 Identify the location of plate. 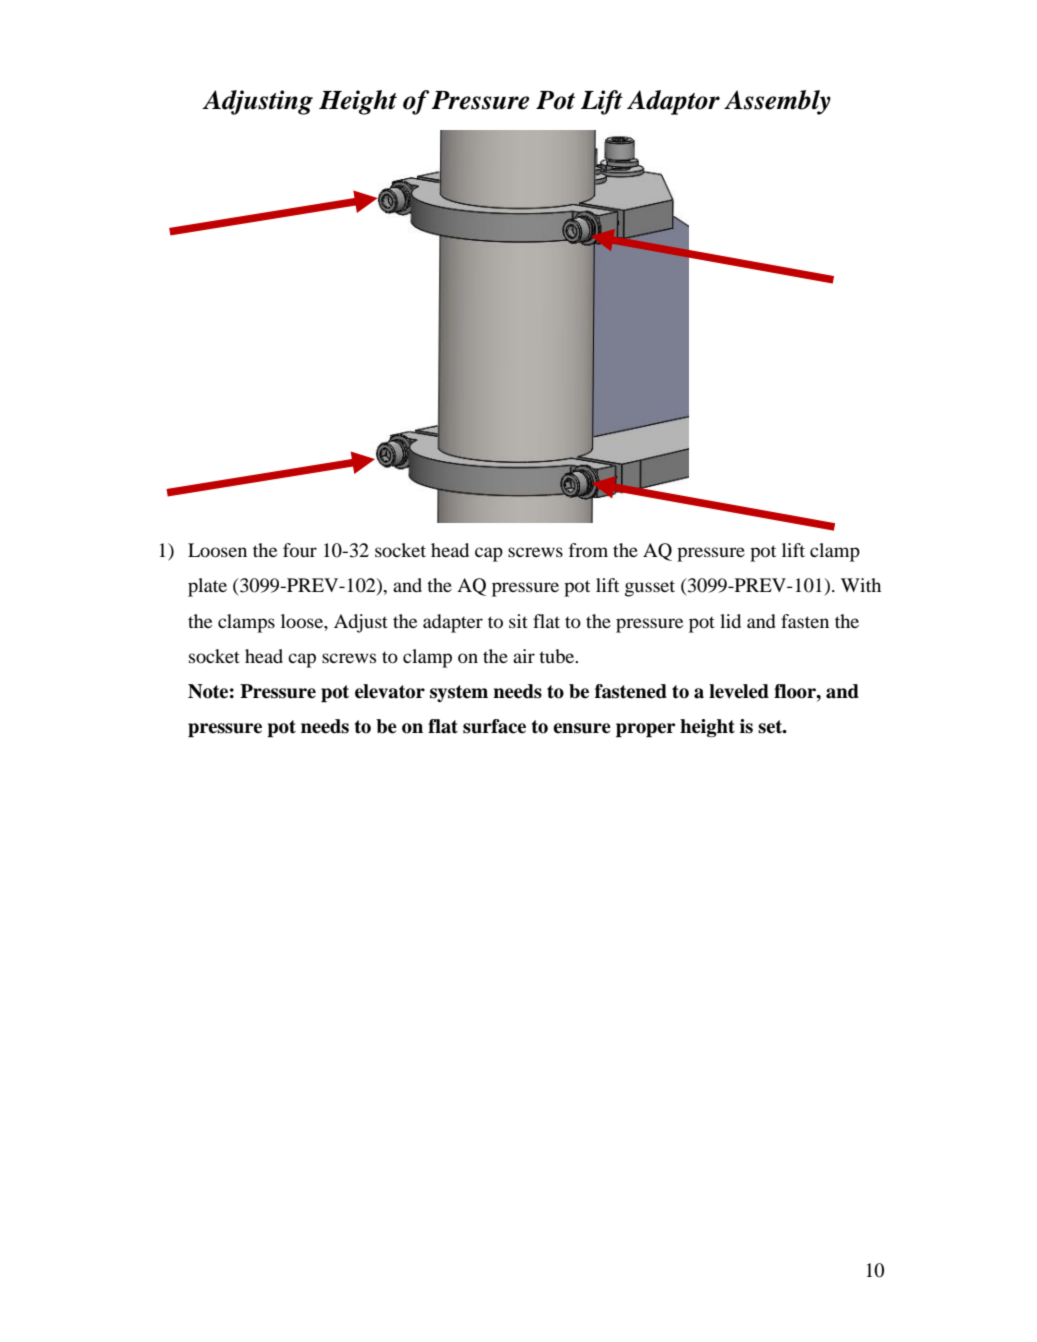
(207, 587).
